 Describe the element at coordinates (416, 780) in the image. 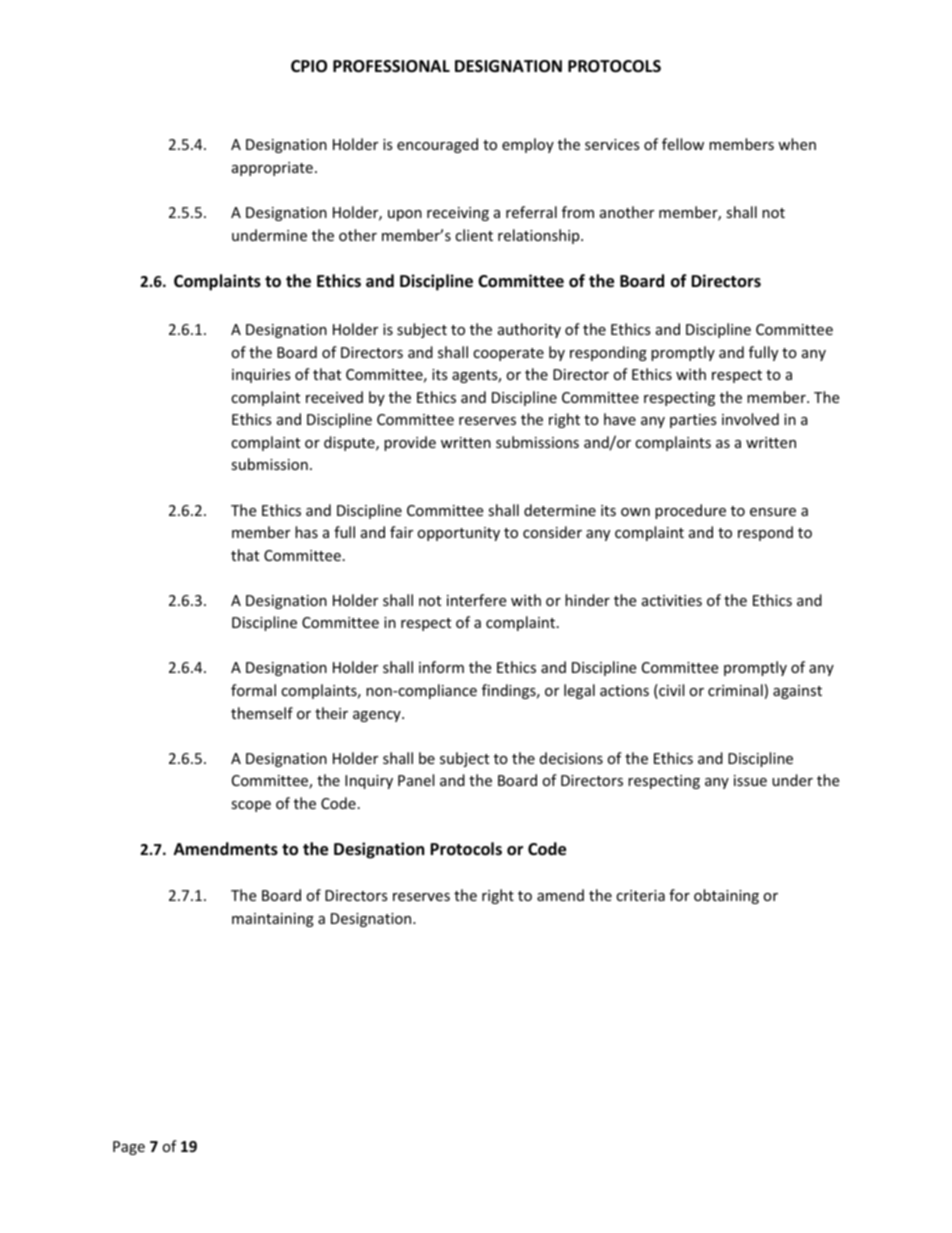

I see `Panel` at that location.
